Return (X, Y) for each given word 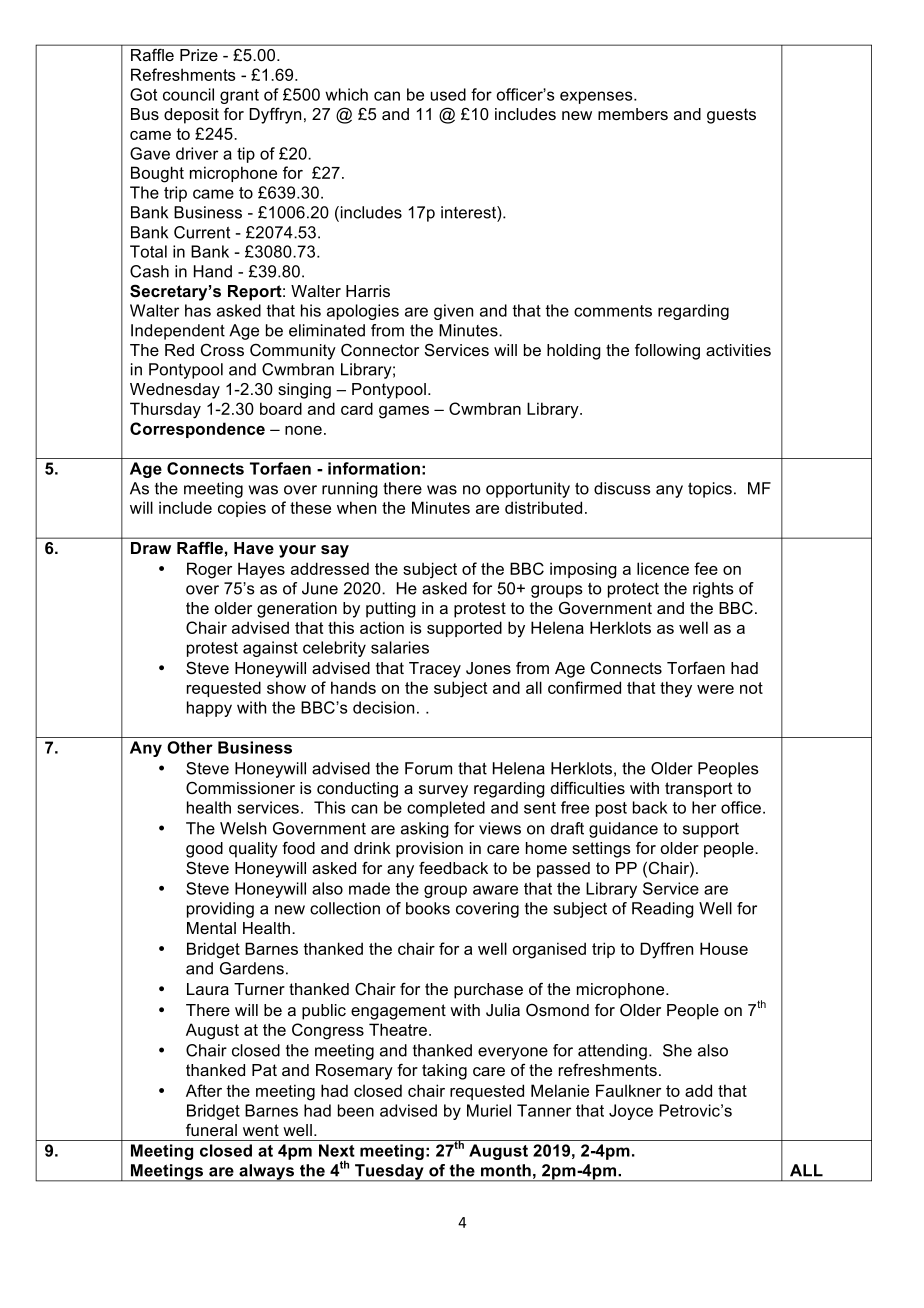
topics (710, 490)
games (404, 412)
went (261, 1130)
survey (443, 791)
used (448, 94)
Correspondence (197, 430)
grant (239, 96)
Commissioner (240, 787)
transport (699, 790)
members (633, 114)
